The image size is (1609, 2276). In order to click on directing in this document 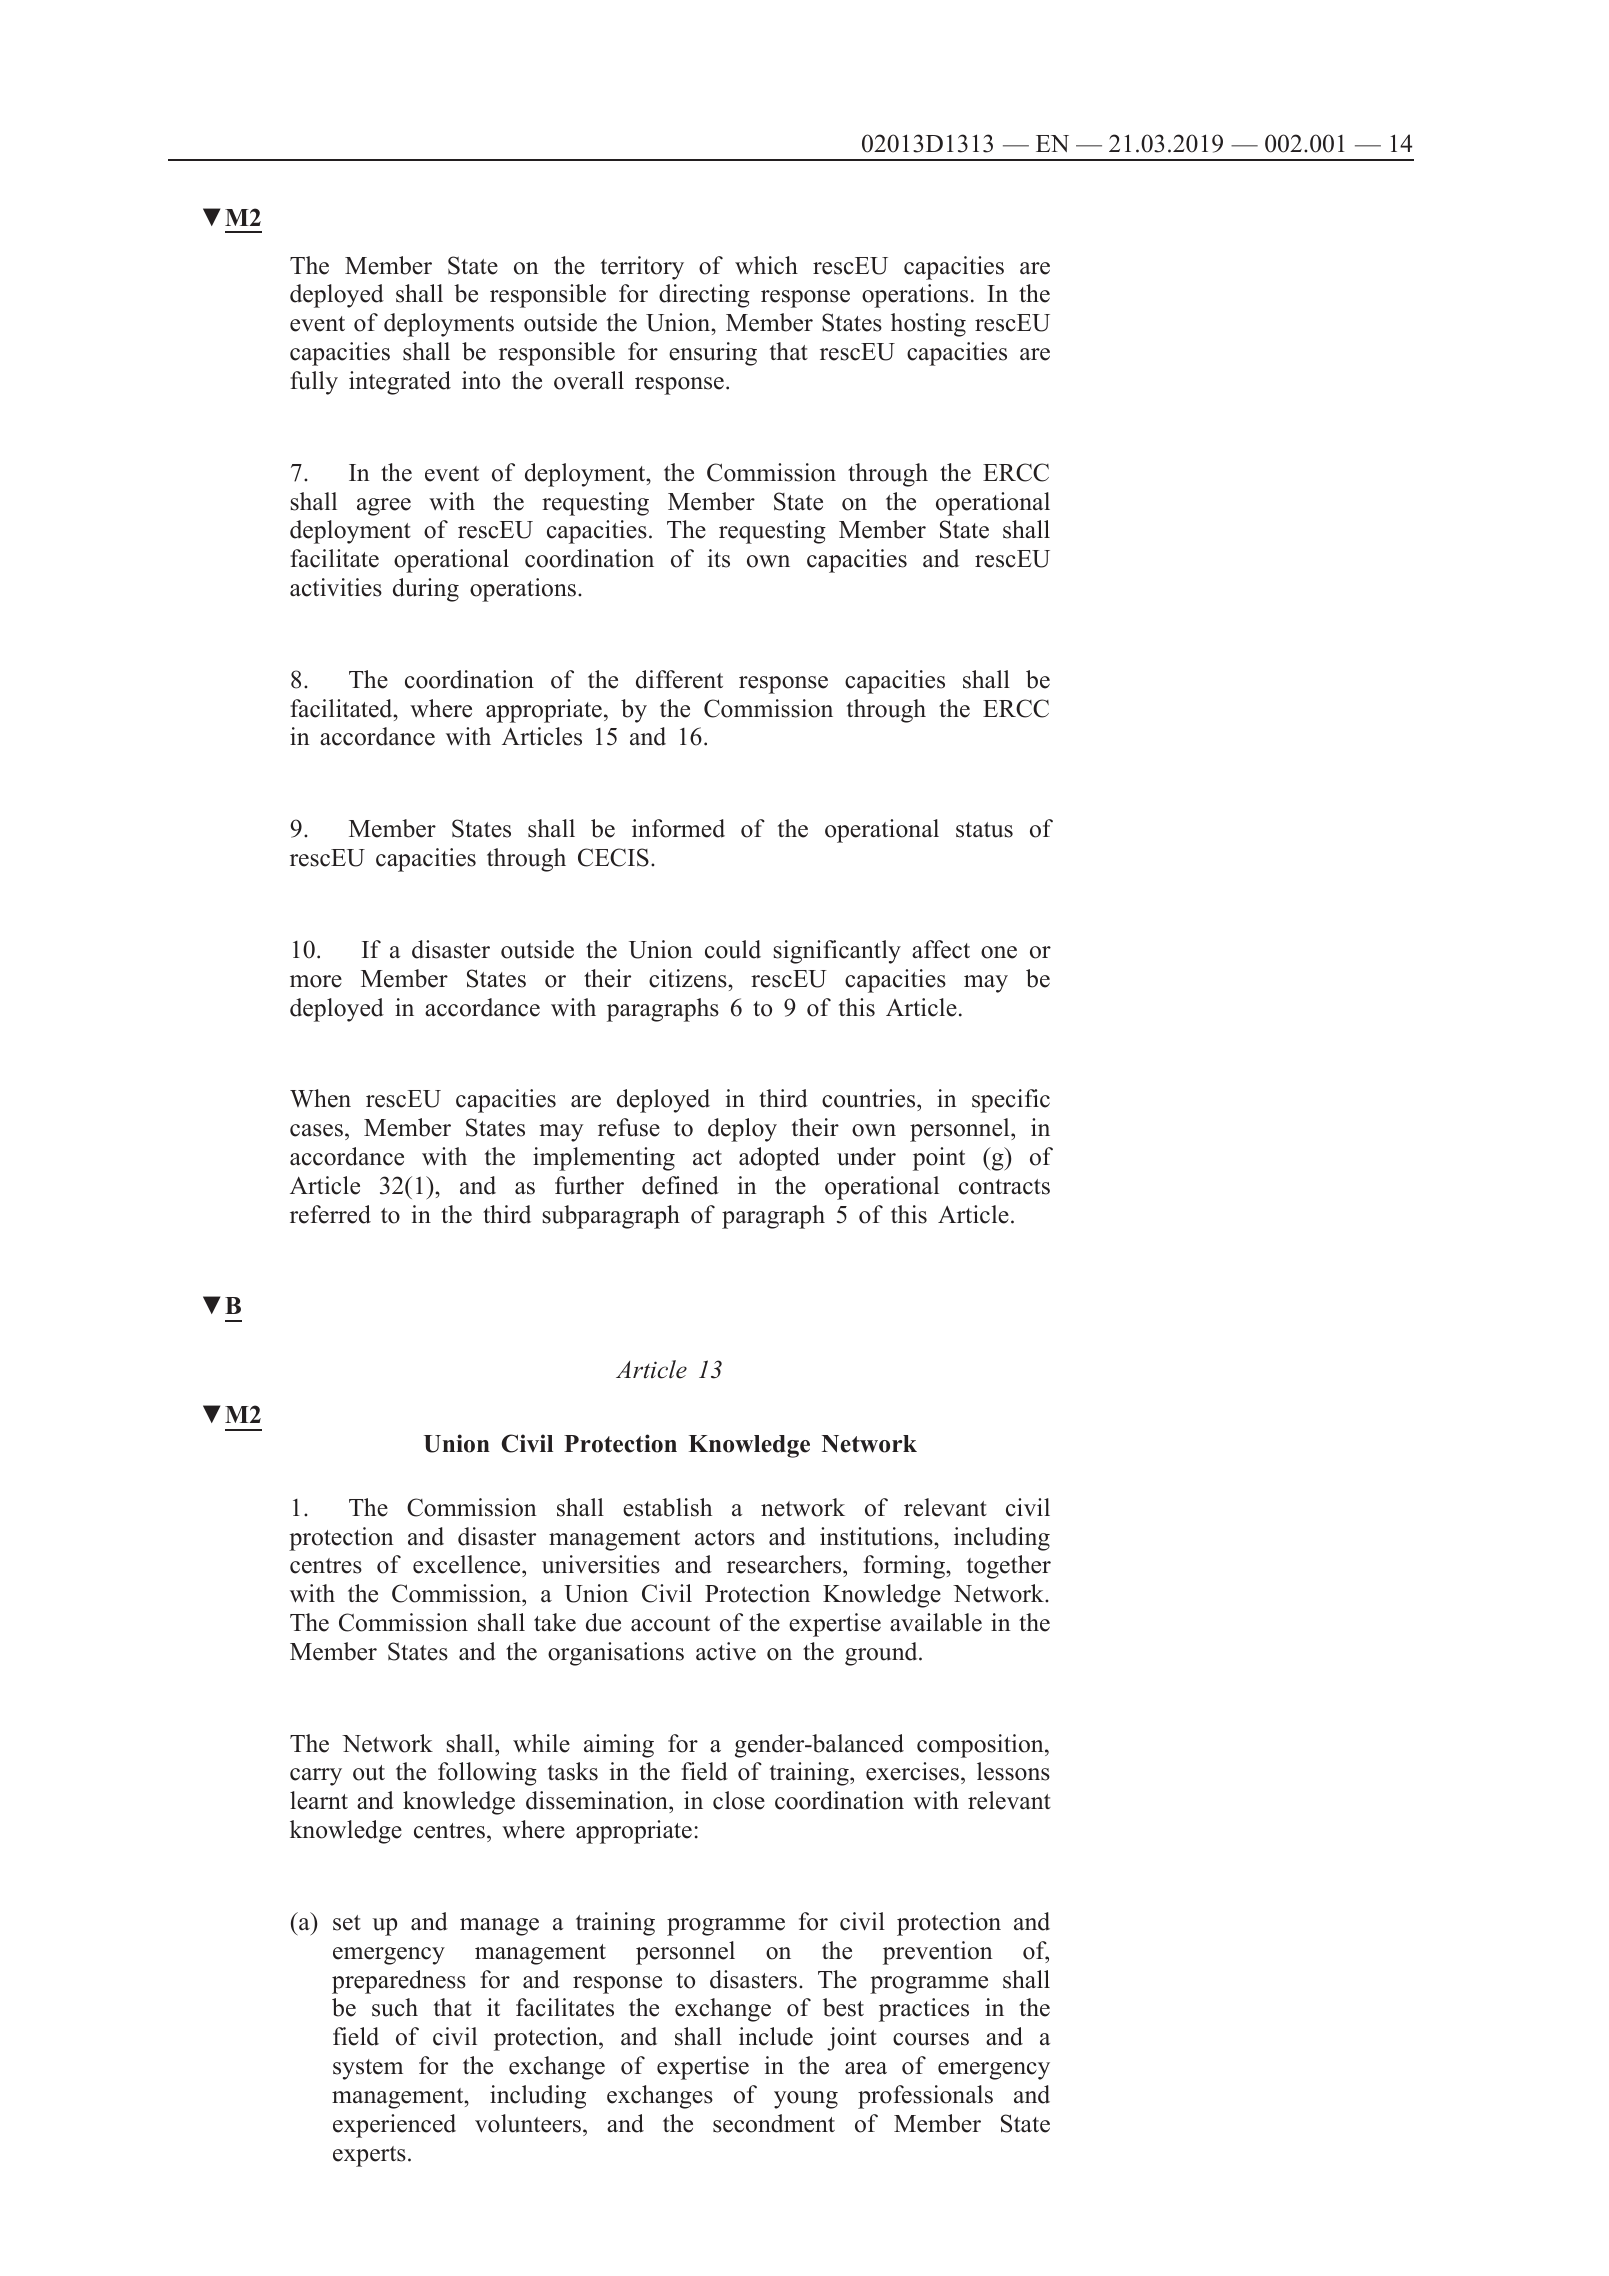, I will do `click(704, 296)`.
